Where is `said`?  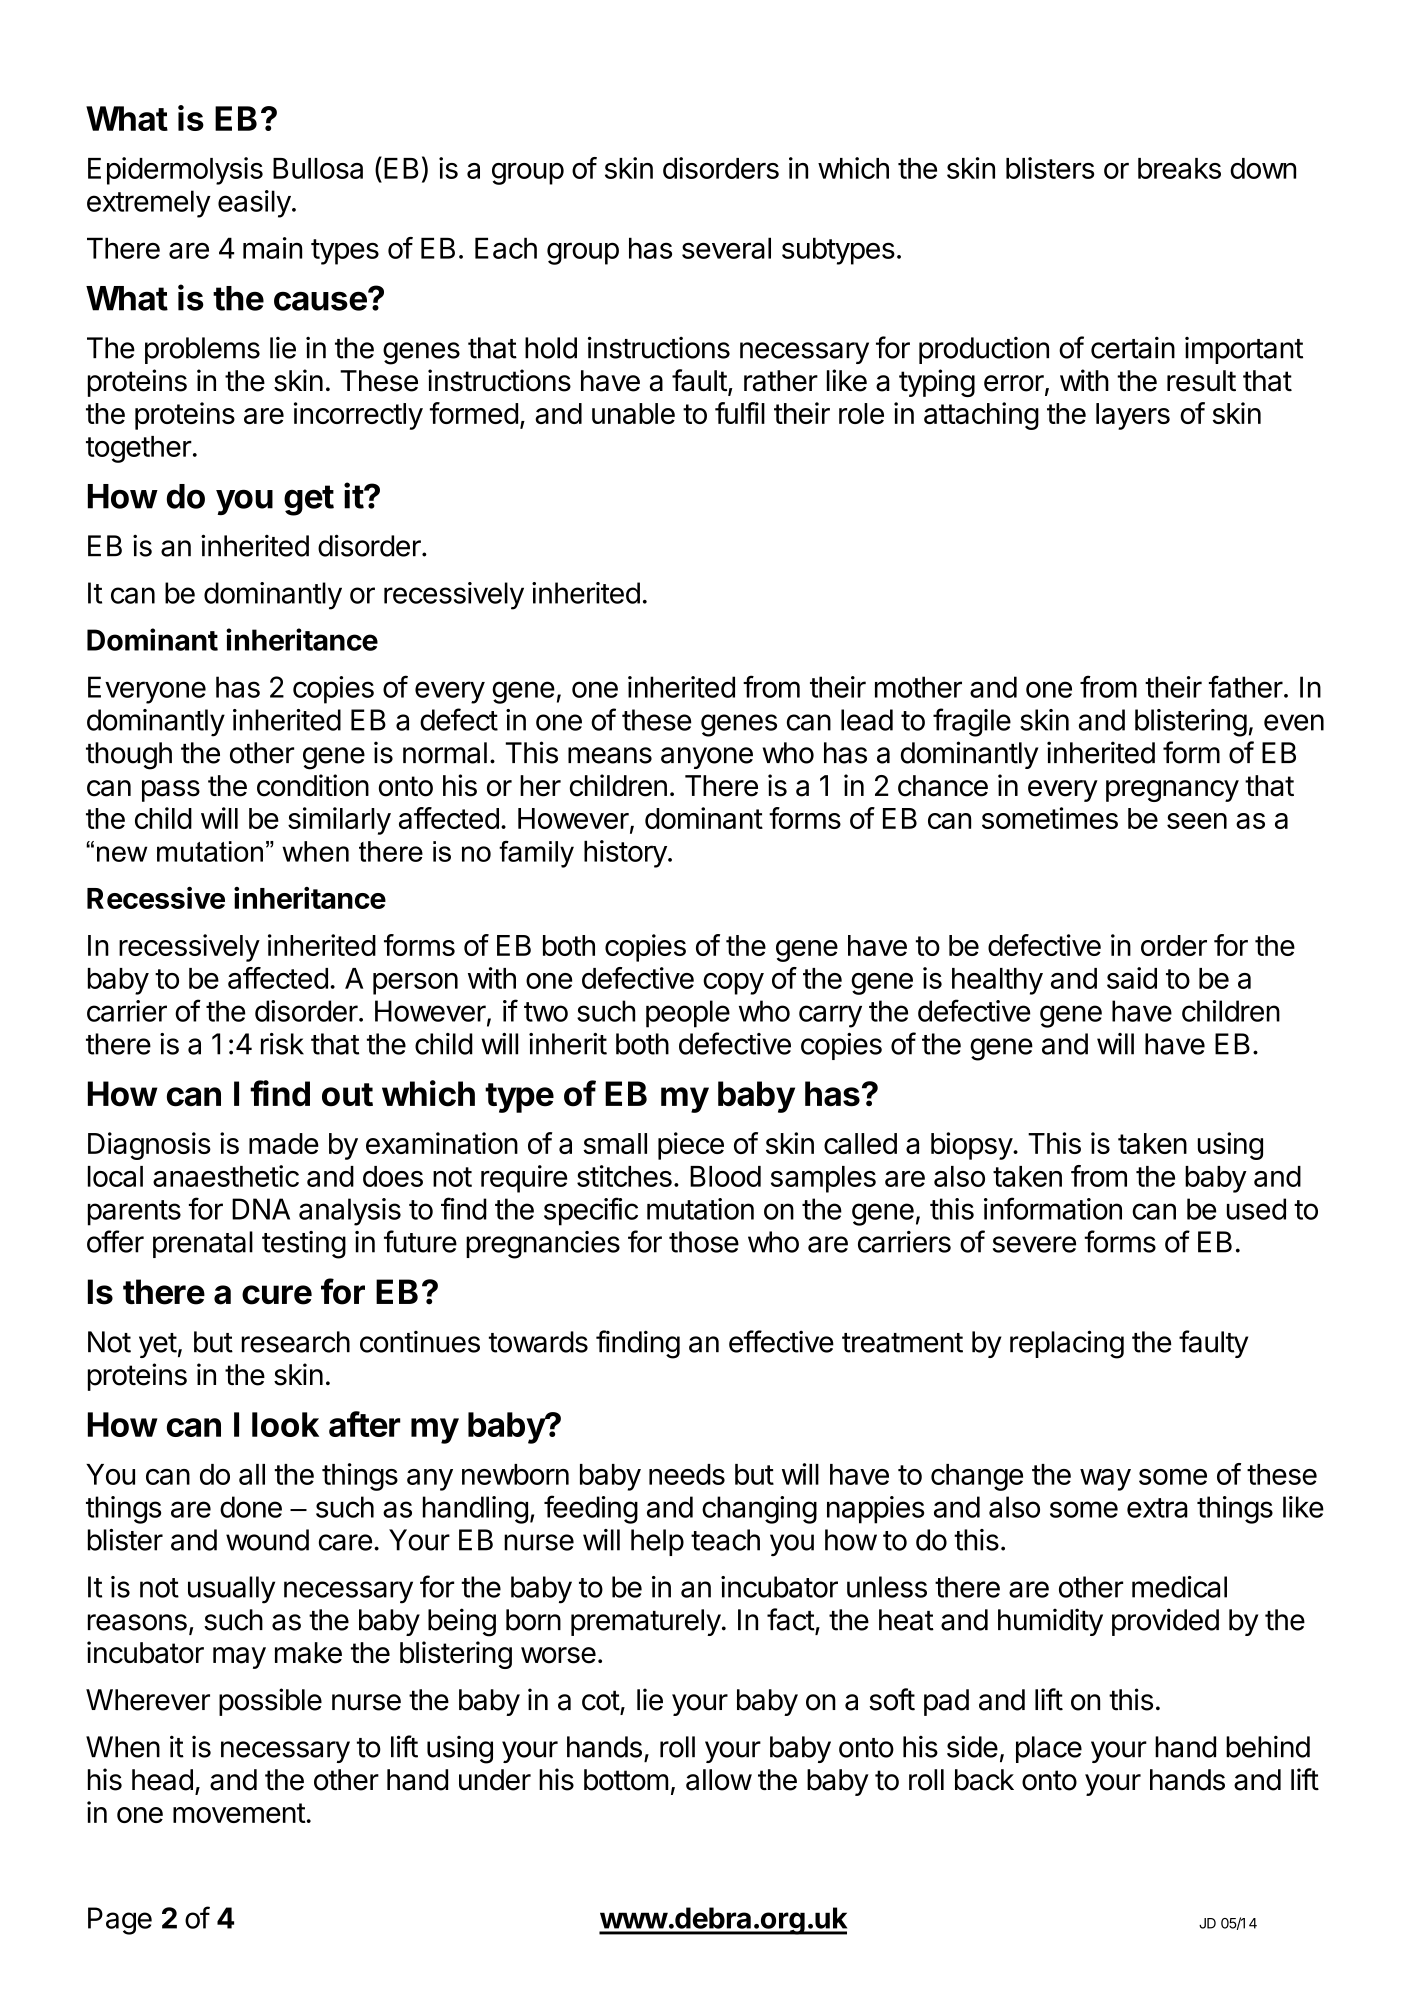 said is located at coordinates (1132, 978).
